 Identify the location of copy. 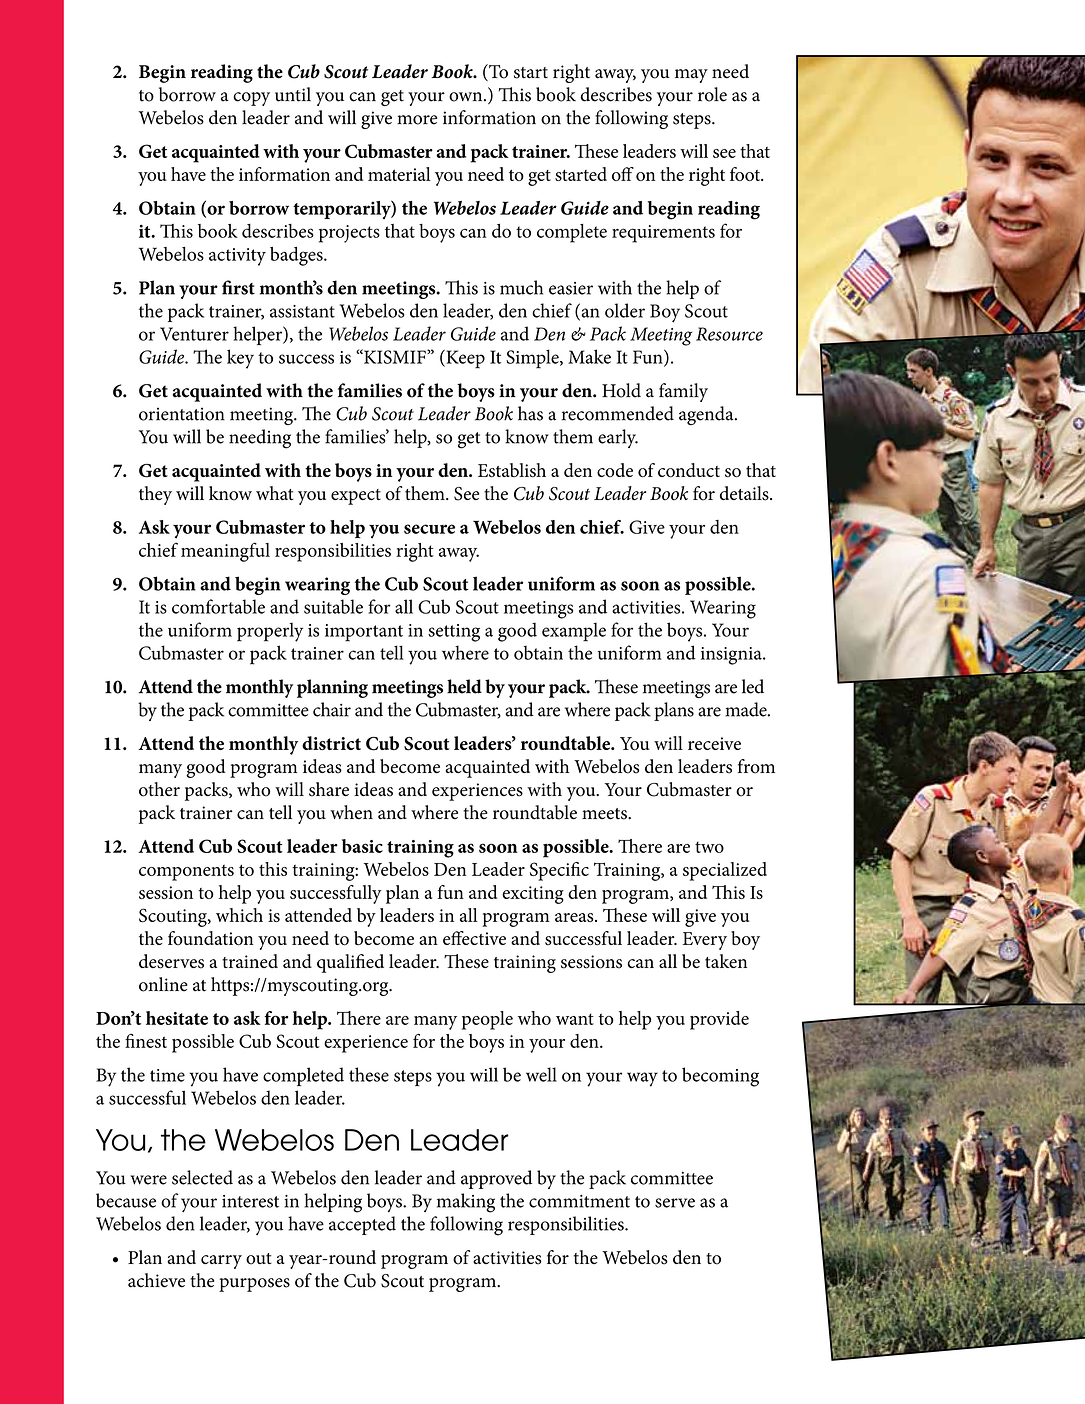
(251, 99).
